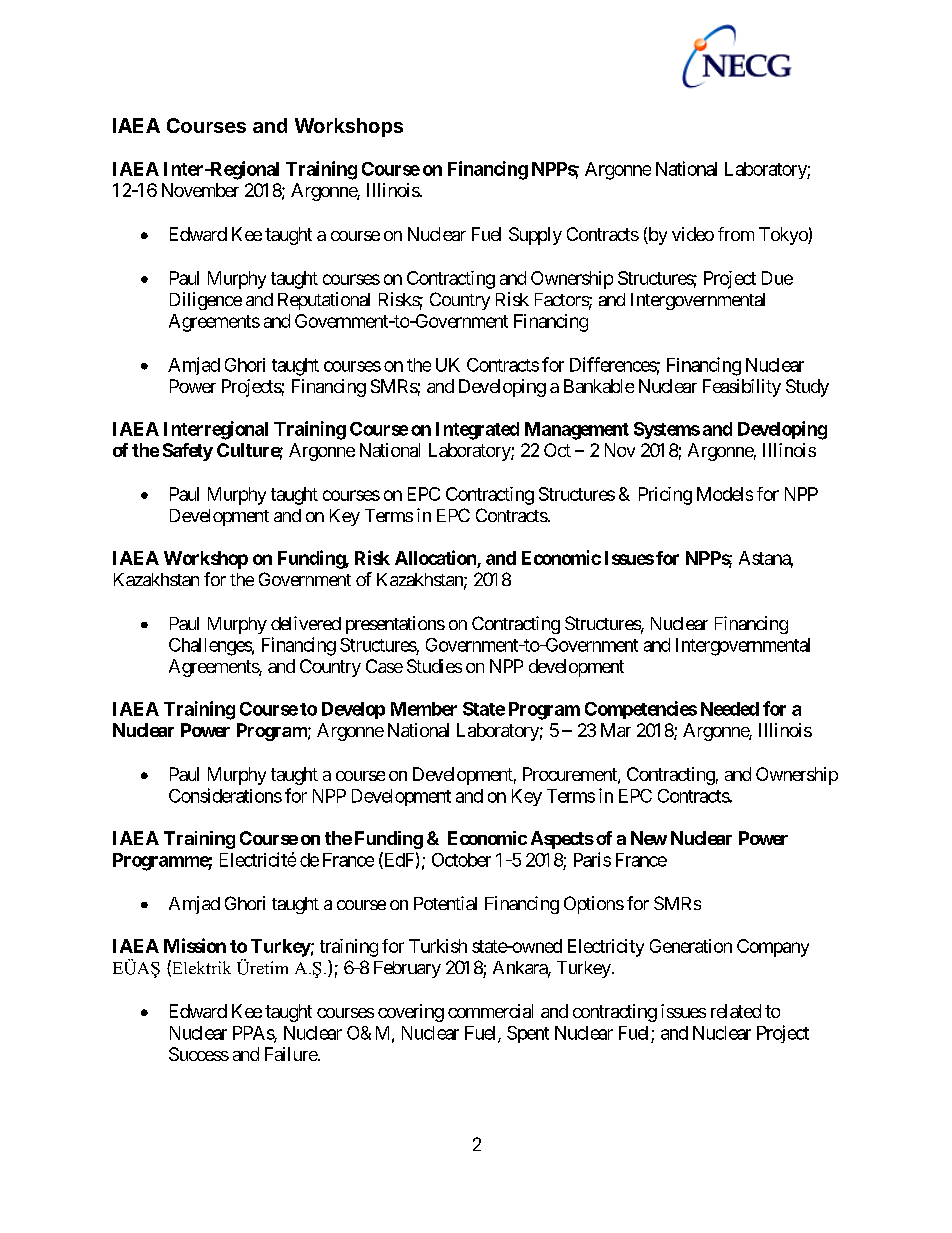 This screenshot has width=952, height=1233. What do you see at coordinates (730, 709) in the screenshot?
I see `Needed` at bounding box center [730, 709].
